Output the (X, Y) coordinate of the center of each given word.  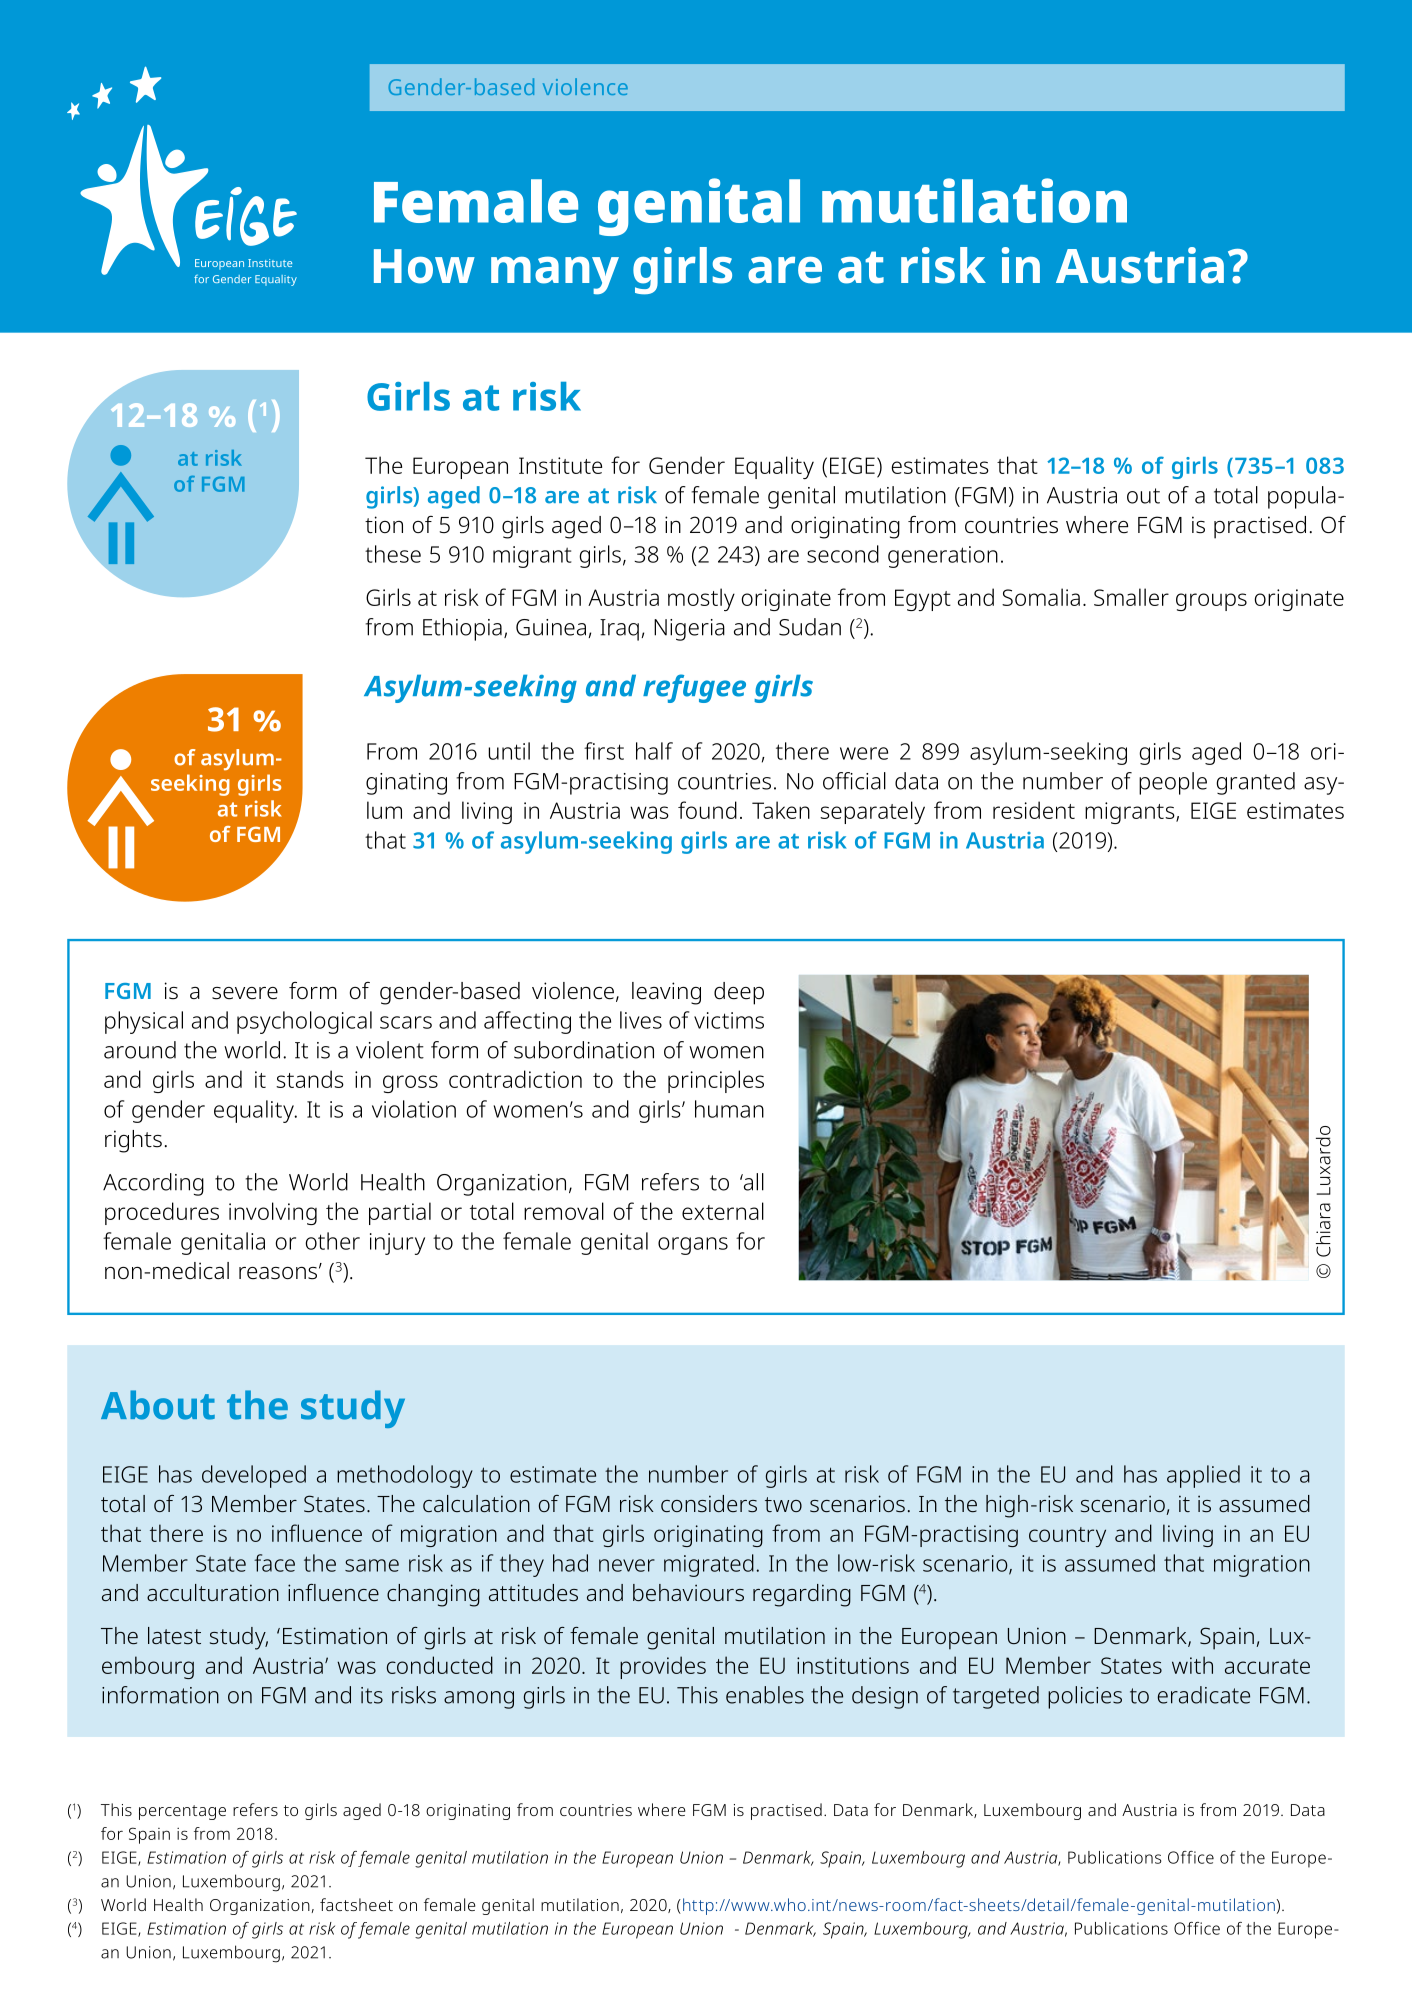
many (555, 275)
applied (1203, 1476)
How (424, 266)
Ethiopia (462, 629)
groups (1211, 602)
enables (765, 1695)
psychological (304, 1022)
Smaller (1131, 597)
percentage (182, 1812)
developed (254, 1476)
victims (729, 1020)
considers (709, 1503)
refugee (694, 688)
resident (1034, 810)
